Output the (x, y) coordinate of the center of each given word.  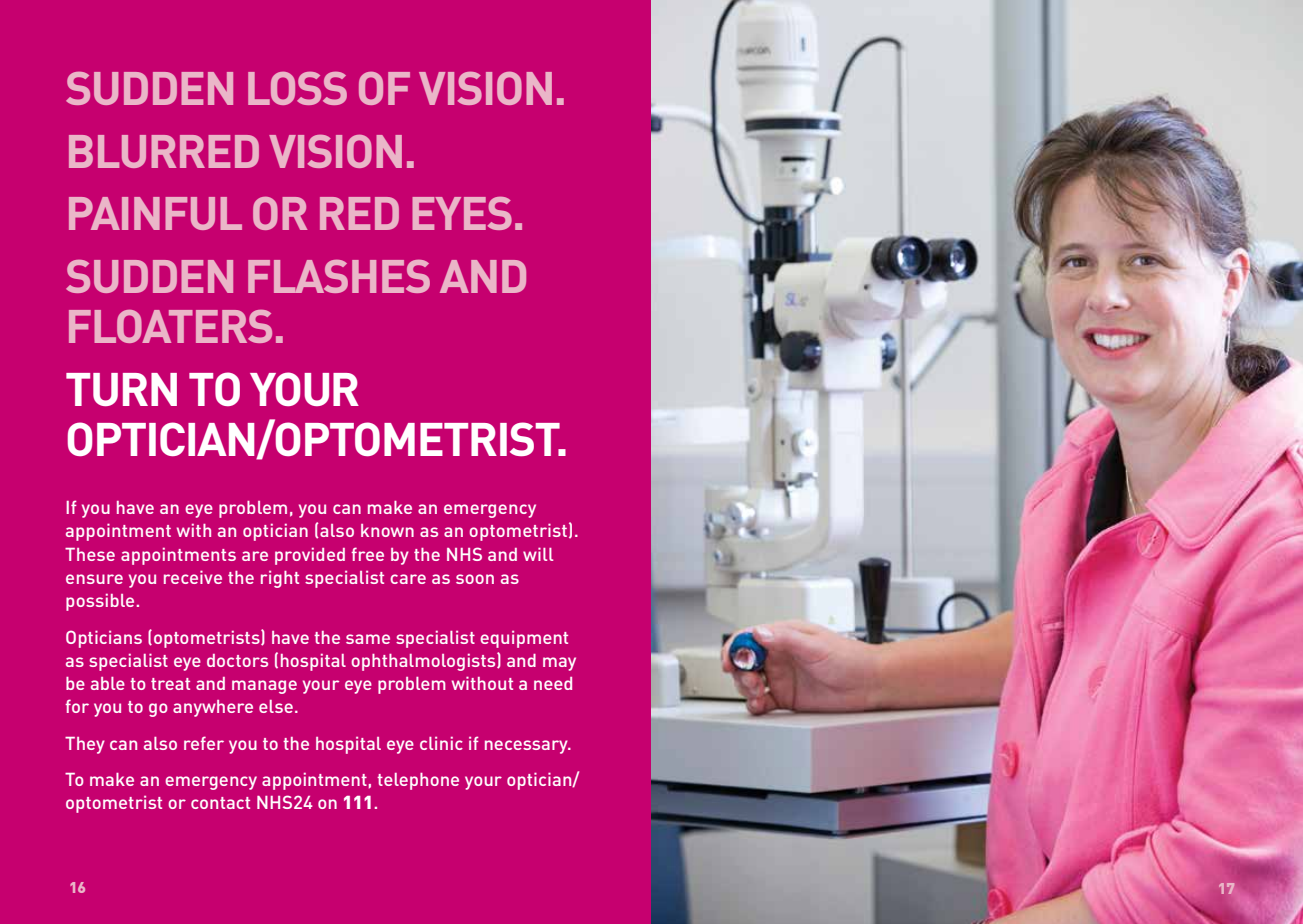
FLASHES (339, 276)
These (90, 554)
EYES (462, 213)
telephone (418, 781)
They (85, 745)
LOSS (297, 88)
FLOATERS (170, 326)
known (387, 530)
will (538, 554)
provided (310, 556)
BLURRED (164, 151)
